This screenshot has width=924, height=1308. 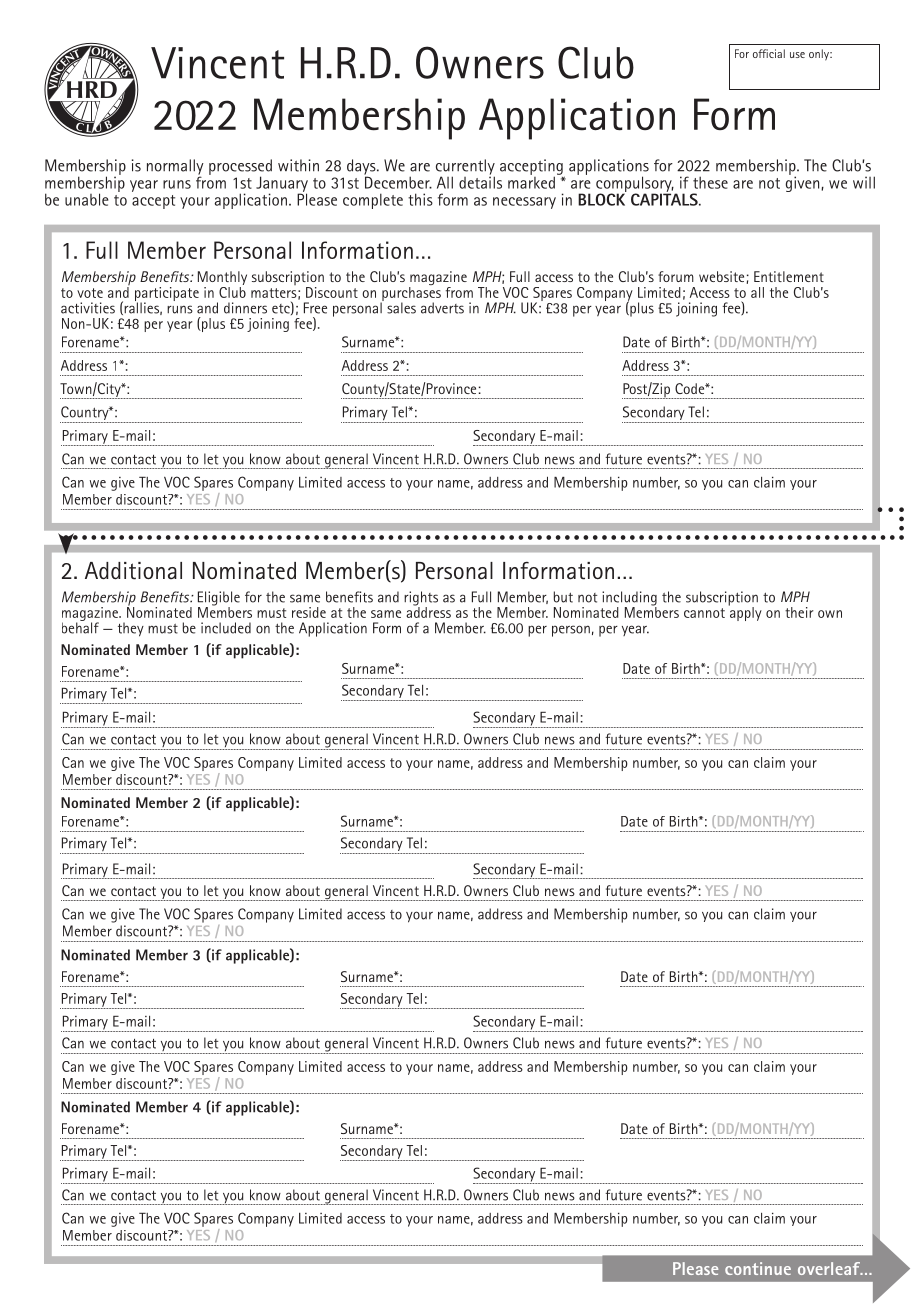 I want to click on continue, so click(x=758, y=1268).
